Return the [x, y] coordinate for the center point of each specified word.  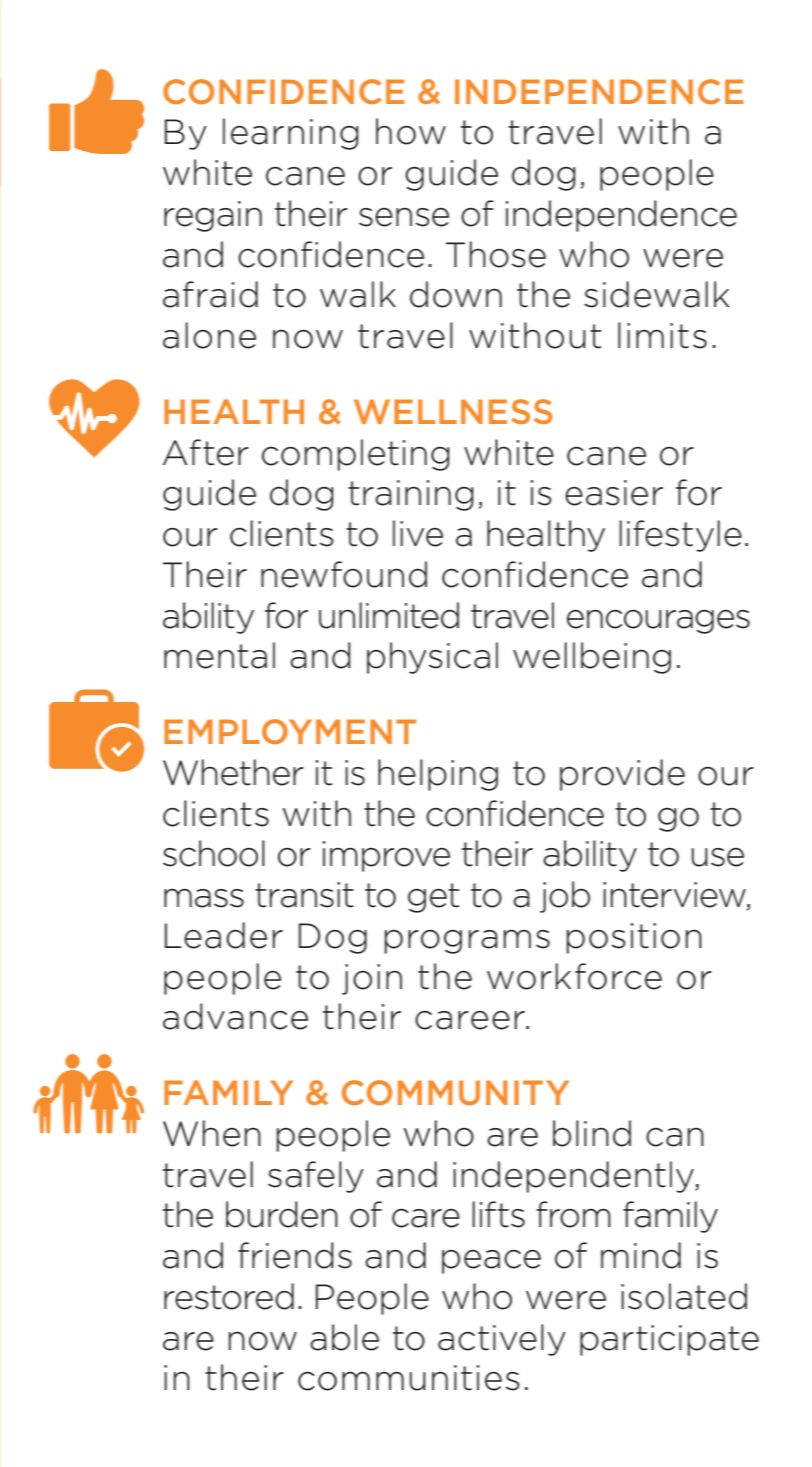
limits [662, 335]
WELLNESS [453, 411]
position [634, 938]
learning [291, 134]
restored [229, 1296]
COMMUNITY [455, 1093]
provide [622, 775]
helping [438, 775]
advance [235, 1016]
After [206, 452]
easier [614, 493]
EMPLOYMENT [290, 731]
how [411, 131]
